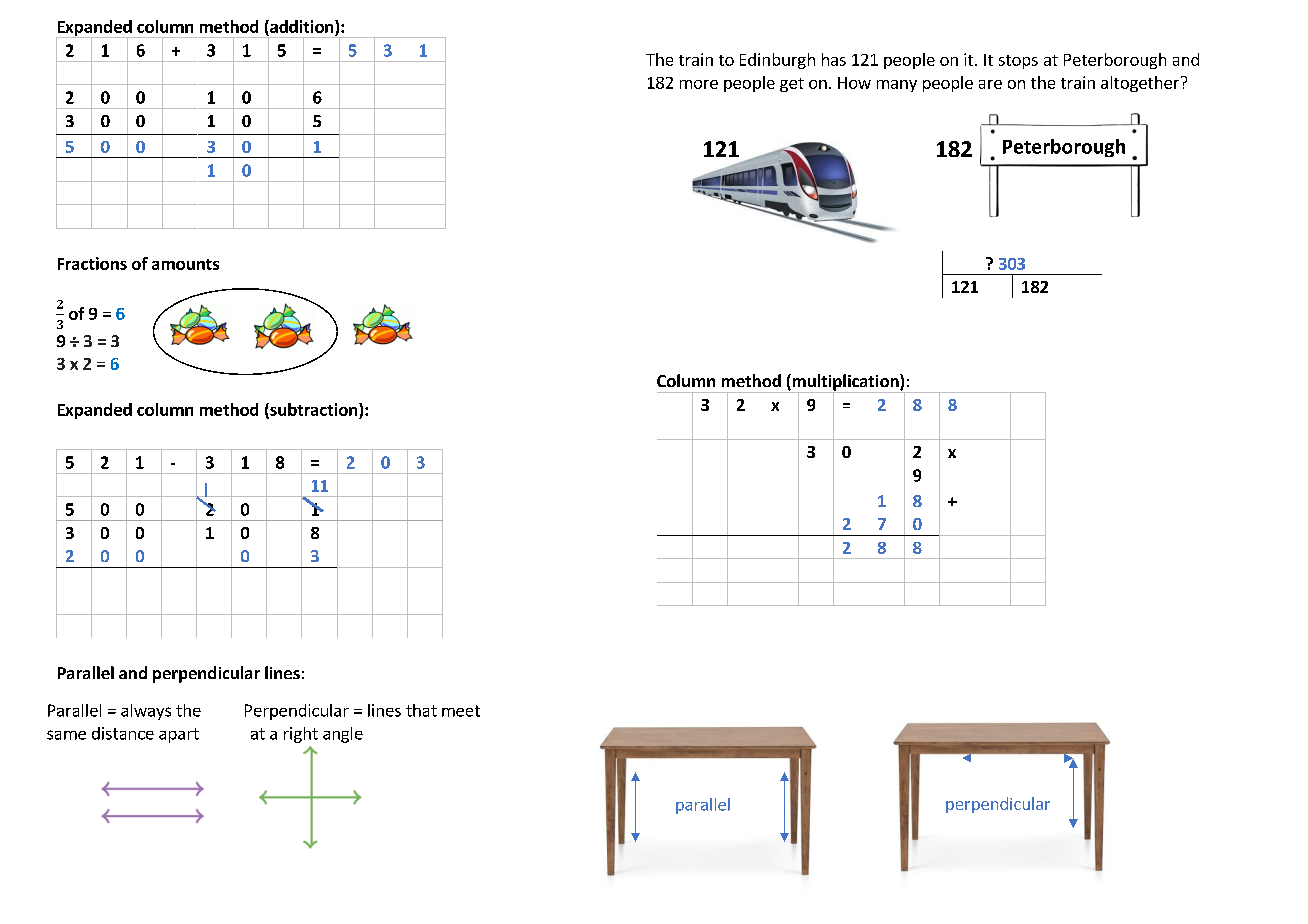 The height and width of the screenshot is (924, 1308). I want to click on meet, so click(461, 711).
